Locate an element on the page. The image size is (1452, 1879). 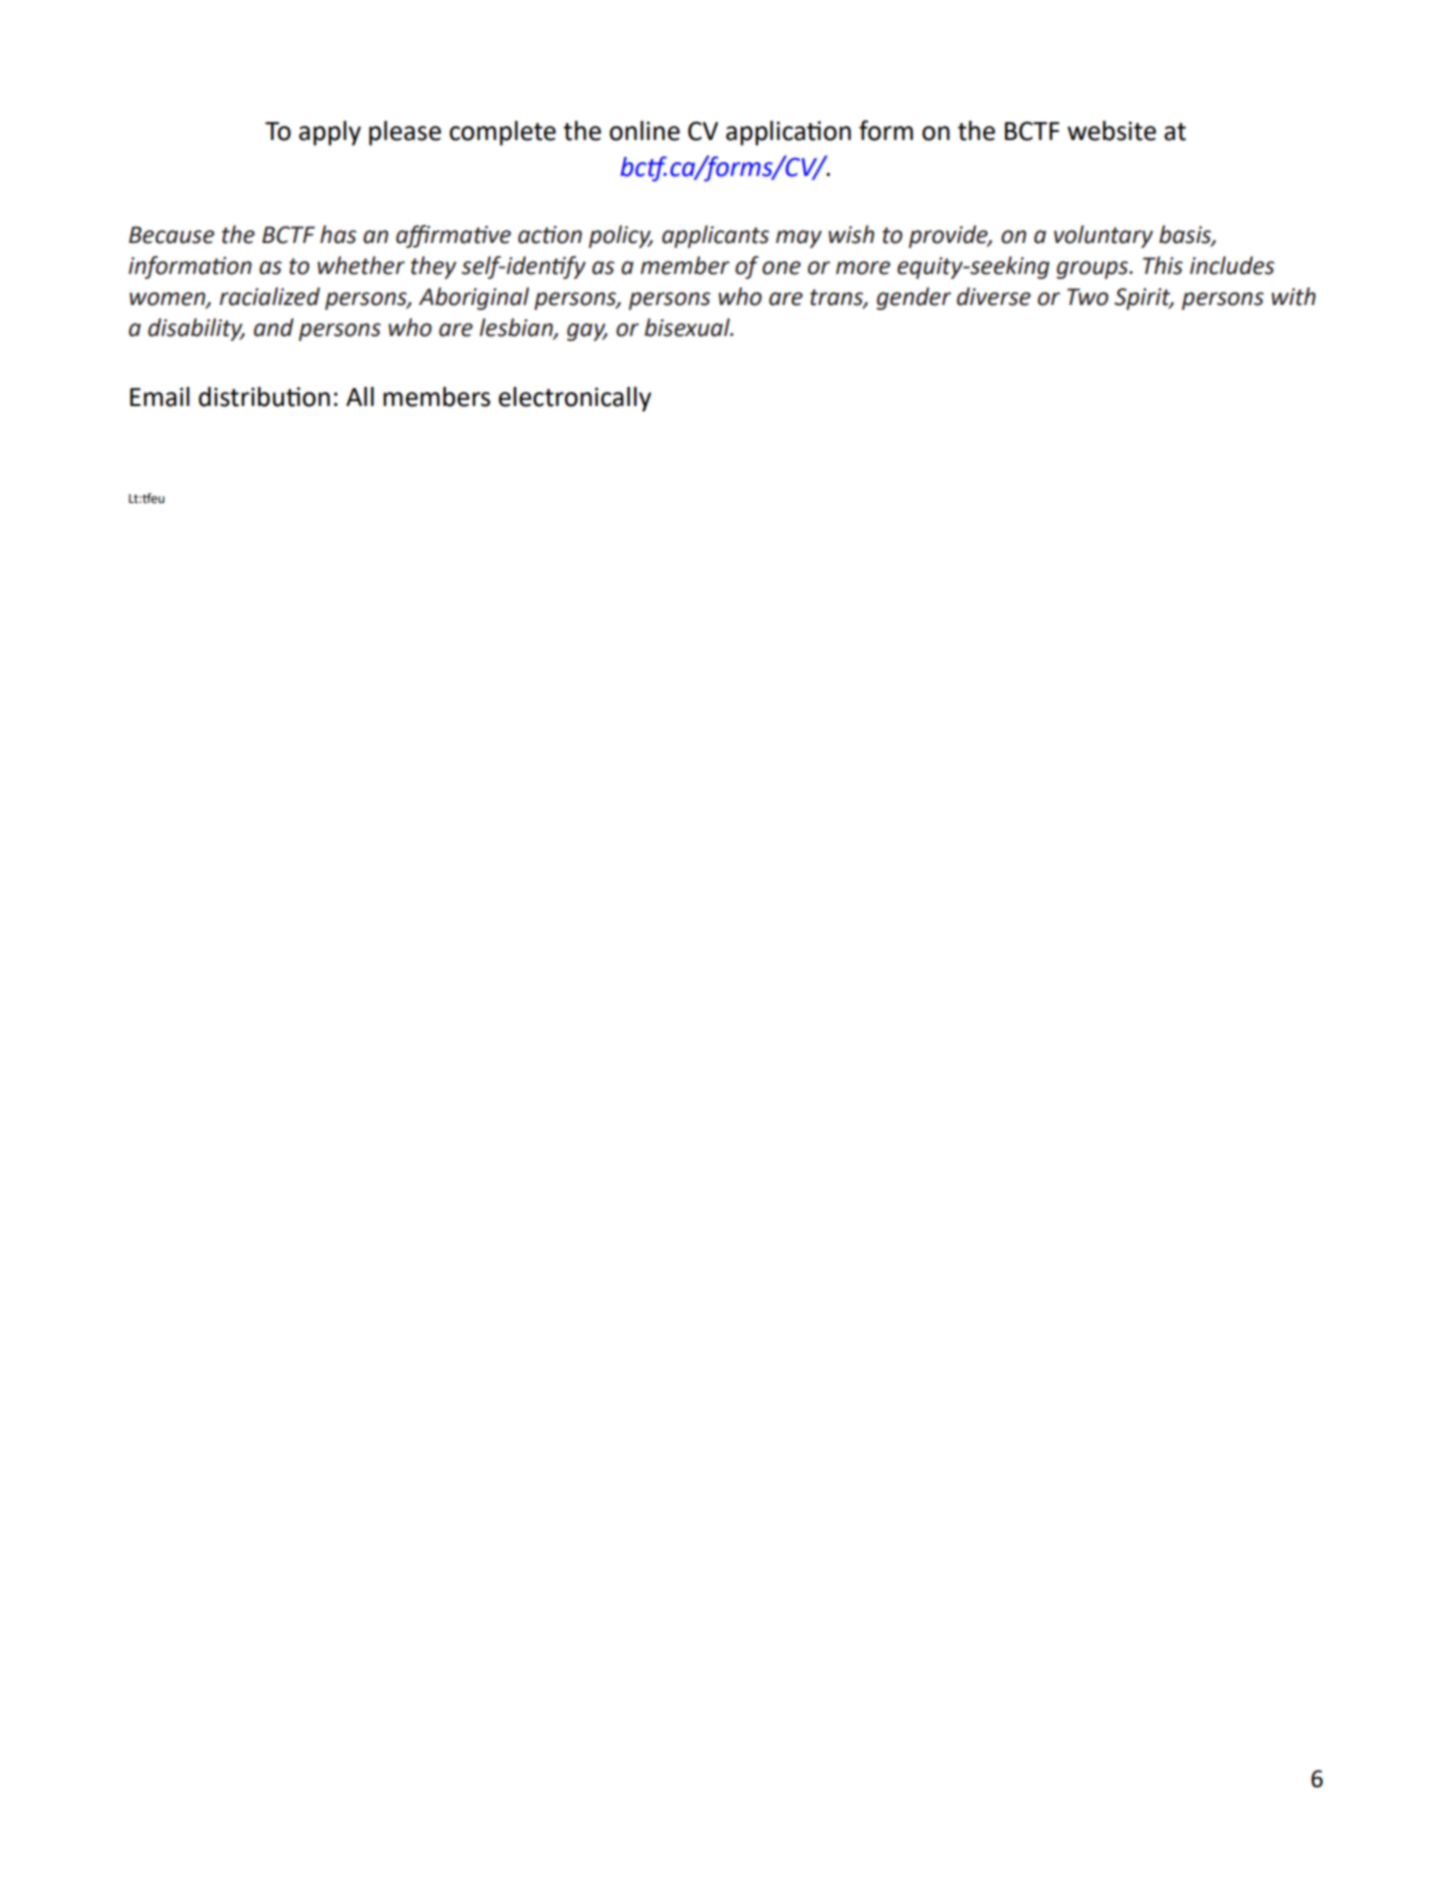
This is located at coordinates (1163, 265).
